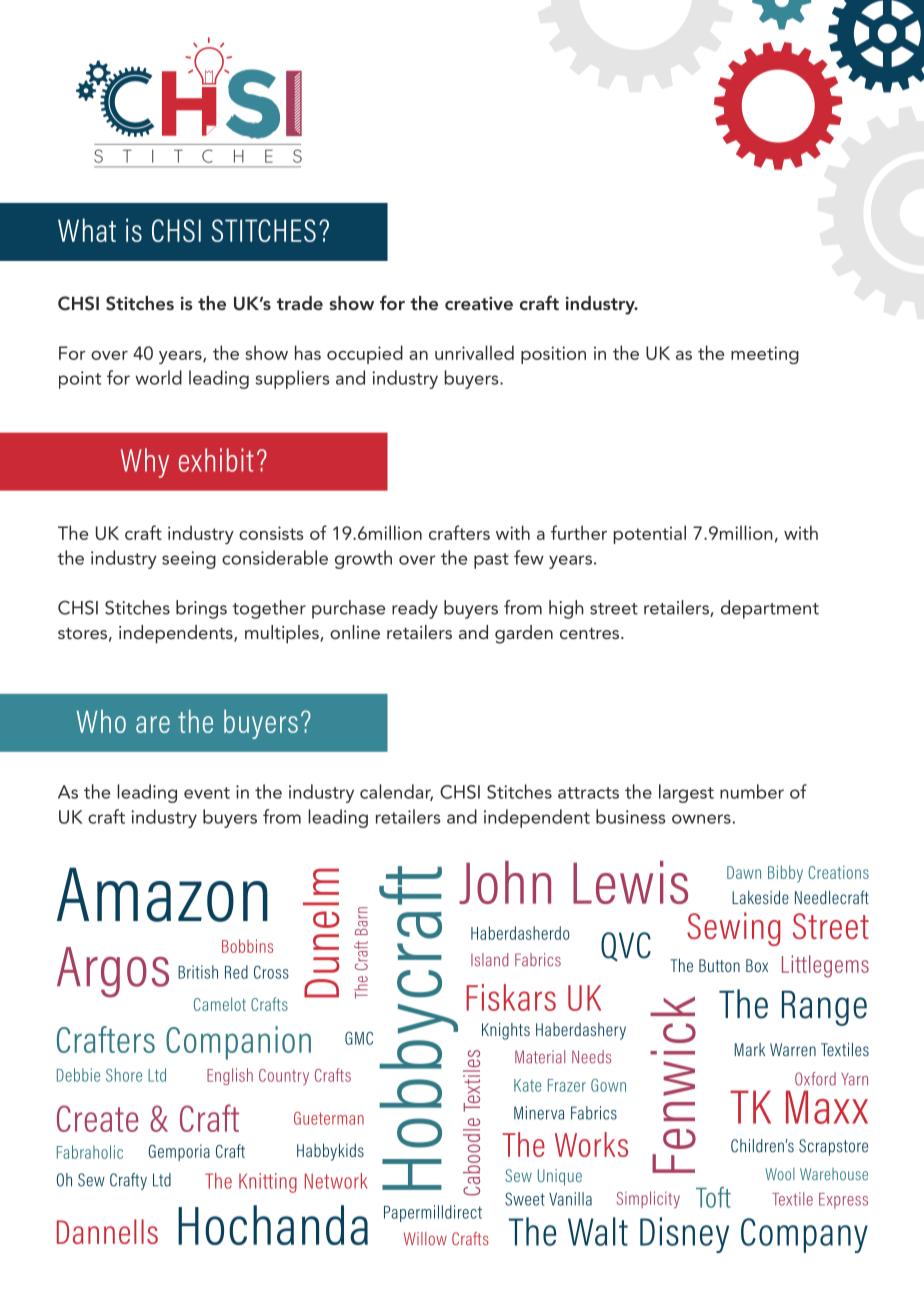 The image size is (924, 1308). I want to click on event, so click(207, 793).
